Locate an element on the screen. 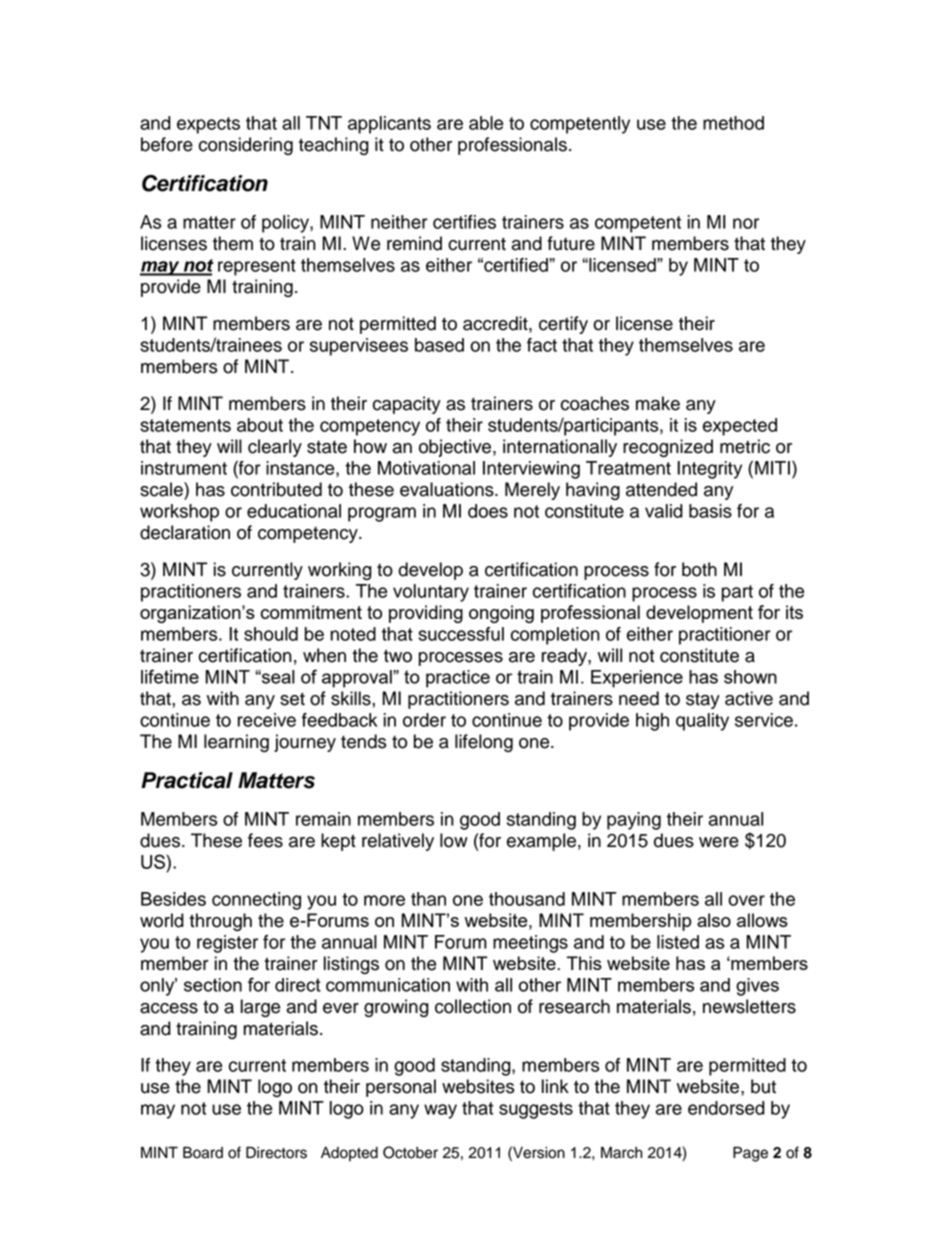 The height and width of the screenshot is (1233, 952). contributed is located at coordinates (276, 489).
